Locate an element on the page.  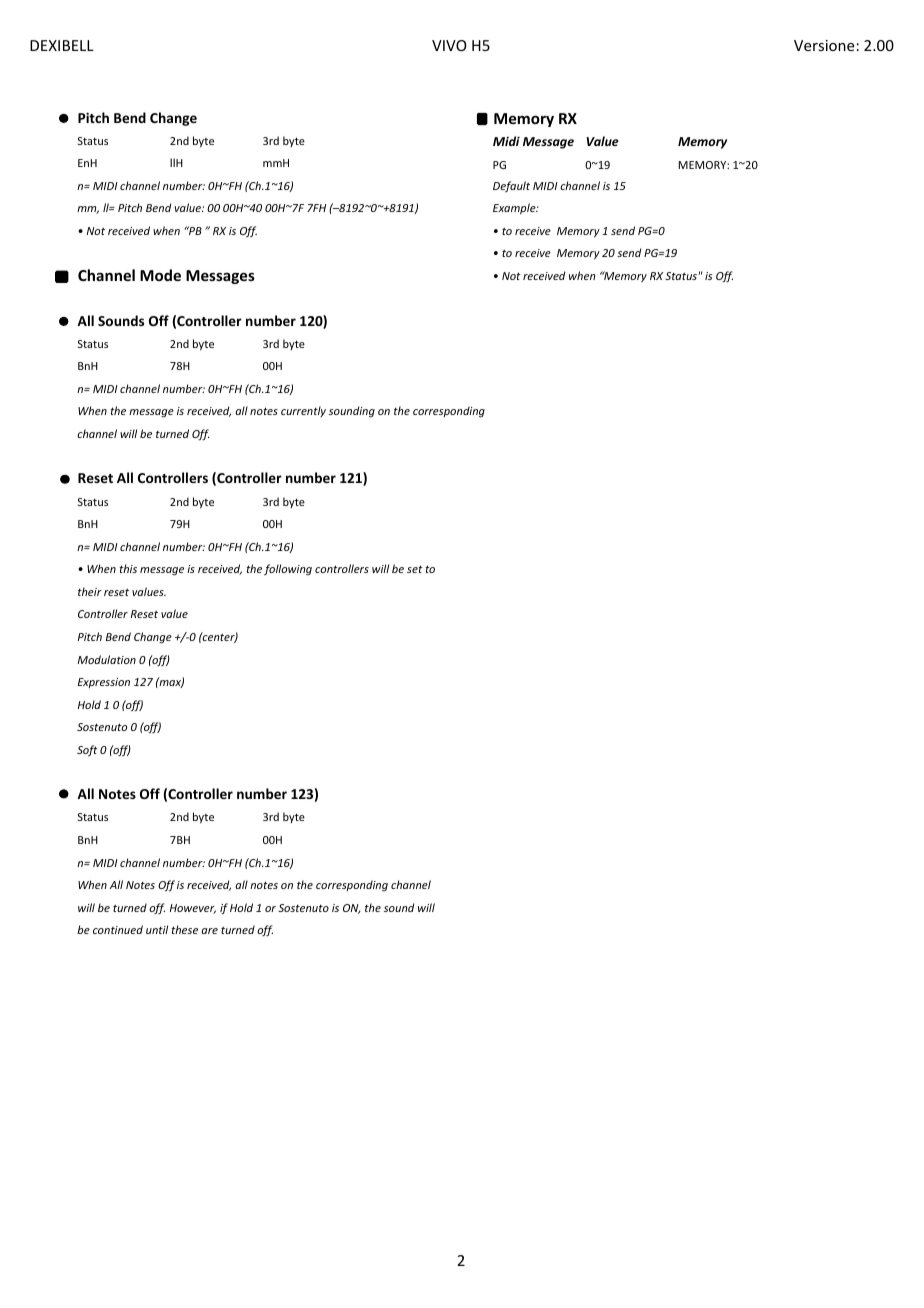
Modulation is located at coordinates (107, 659).
